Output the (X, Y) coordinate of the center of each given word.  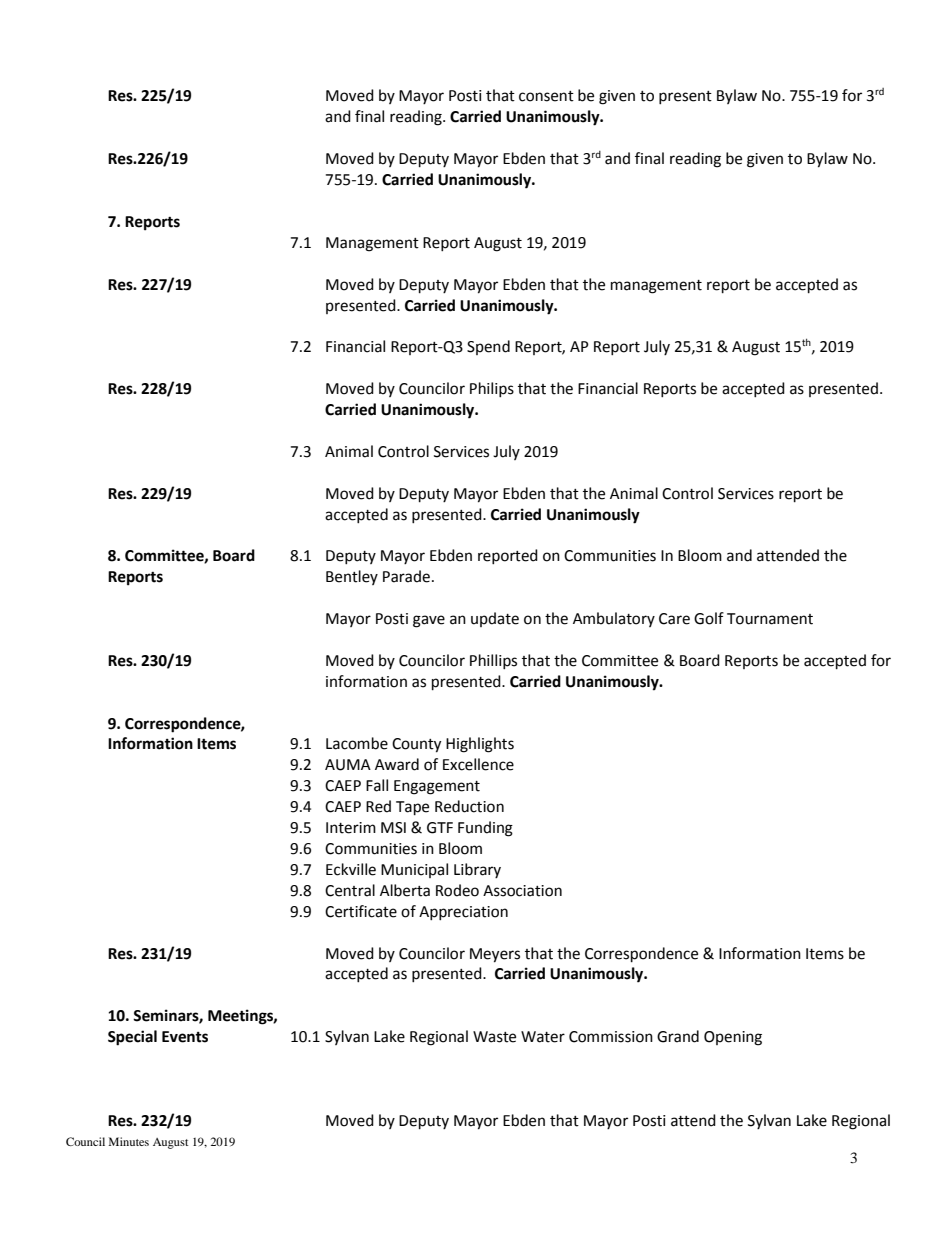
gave (429, 621)
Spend (488, 347)
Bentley (352, 577)
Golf (709, 618)
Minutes (129, 1141)
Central (350, 890)
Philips (492, 389)
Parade (406, 576)
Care (674, 619)
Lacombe (357, 743)
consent (546, 96)
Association (522, 891)
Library (477, 870)
